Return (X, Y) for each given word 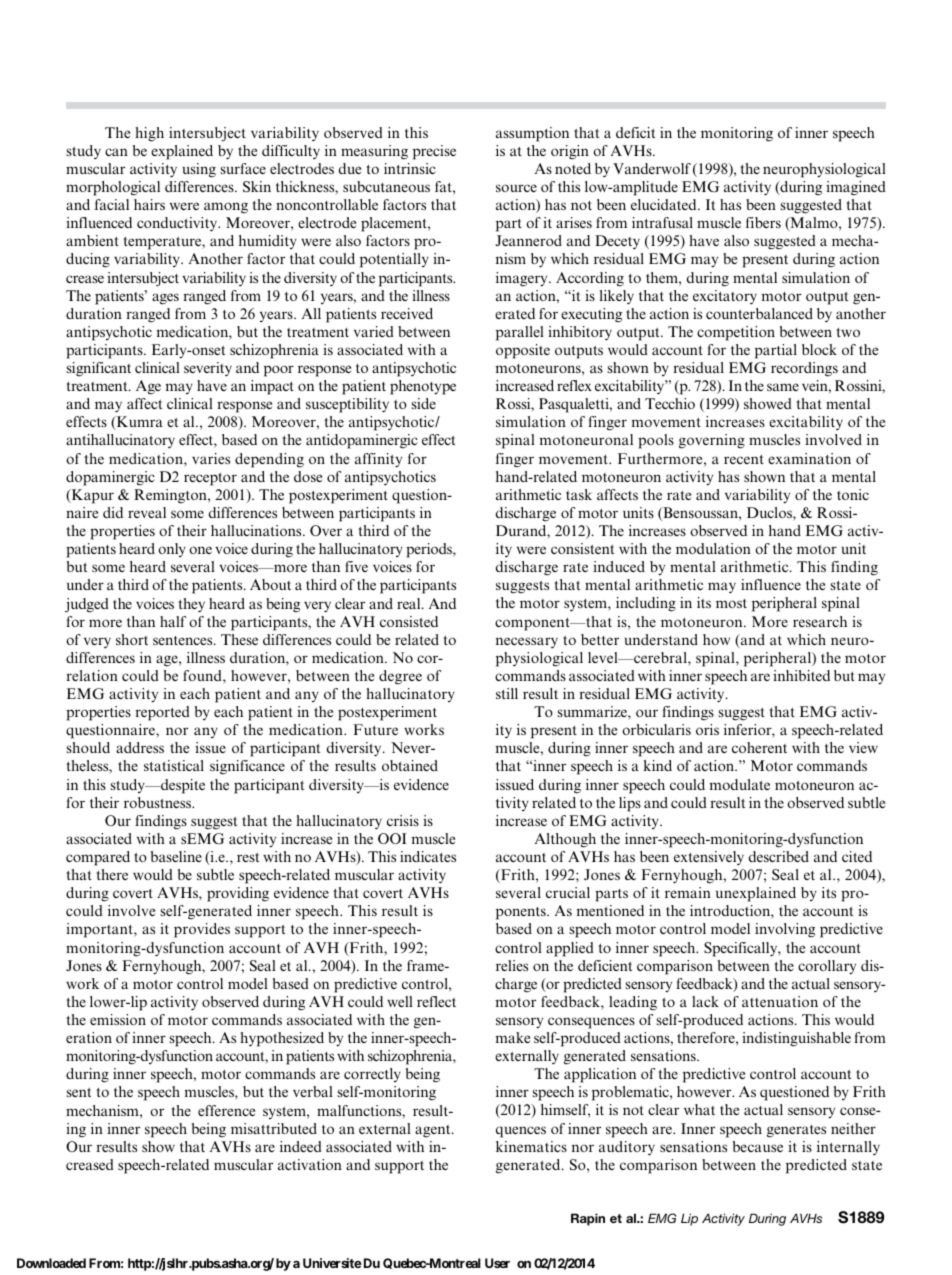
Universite (332, 1263)
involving (785, 930)
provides (202, 930)
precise (434, 152)
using (199, 170)
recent (744, 459)
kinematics (531, 1146)
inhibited (801, 675)
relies (512, 965)
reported (162, 713)
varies (211, 458)
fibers (763, 222)
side (423, 403)
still (507, 693)
